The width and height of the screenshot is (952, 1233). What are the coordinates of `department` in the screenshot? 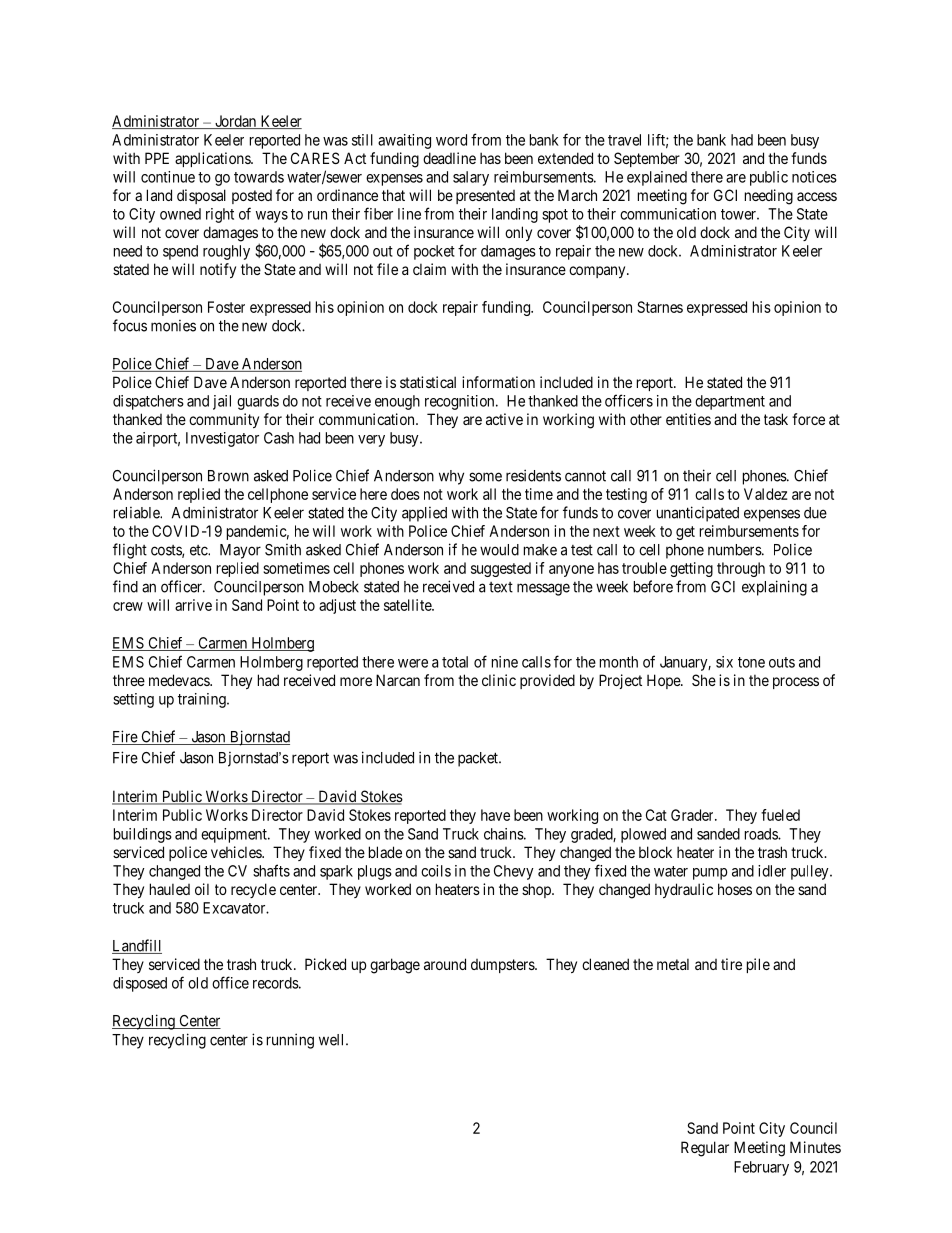 It's located at (730, 402).
